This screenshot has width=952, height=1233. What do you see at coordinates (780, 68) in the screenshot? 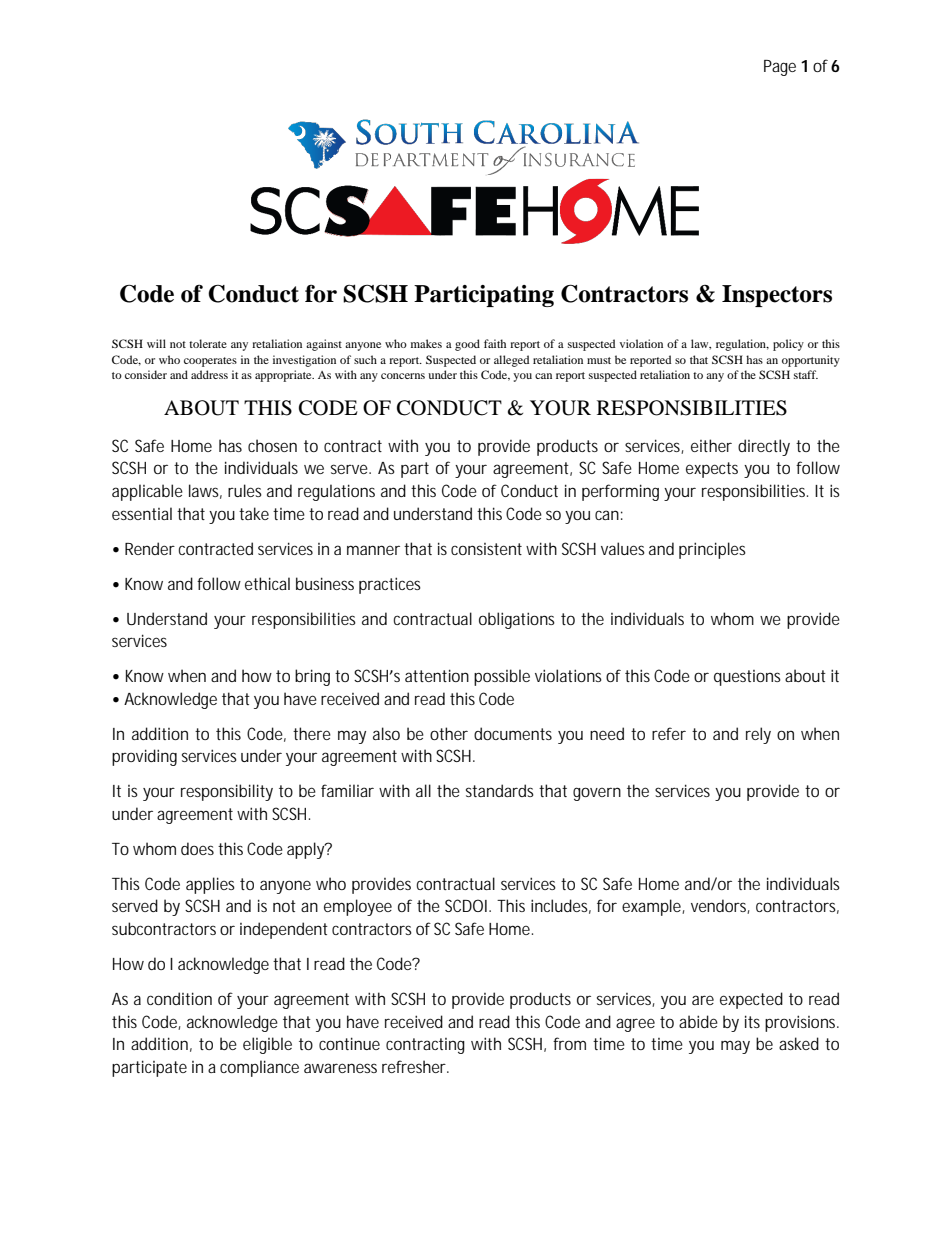
I see `Page` at bounding box center [780, 68].
